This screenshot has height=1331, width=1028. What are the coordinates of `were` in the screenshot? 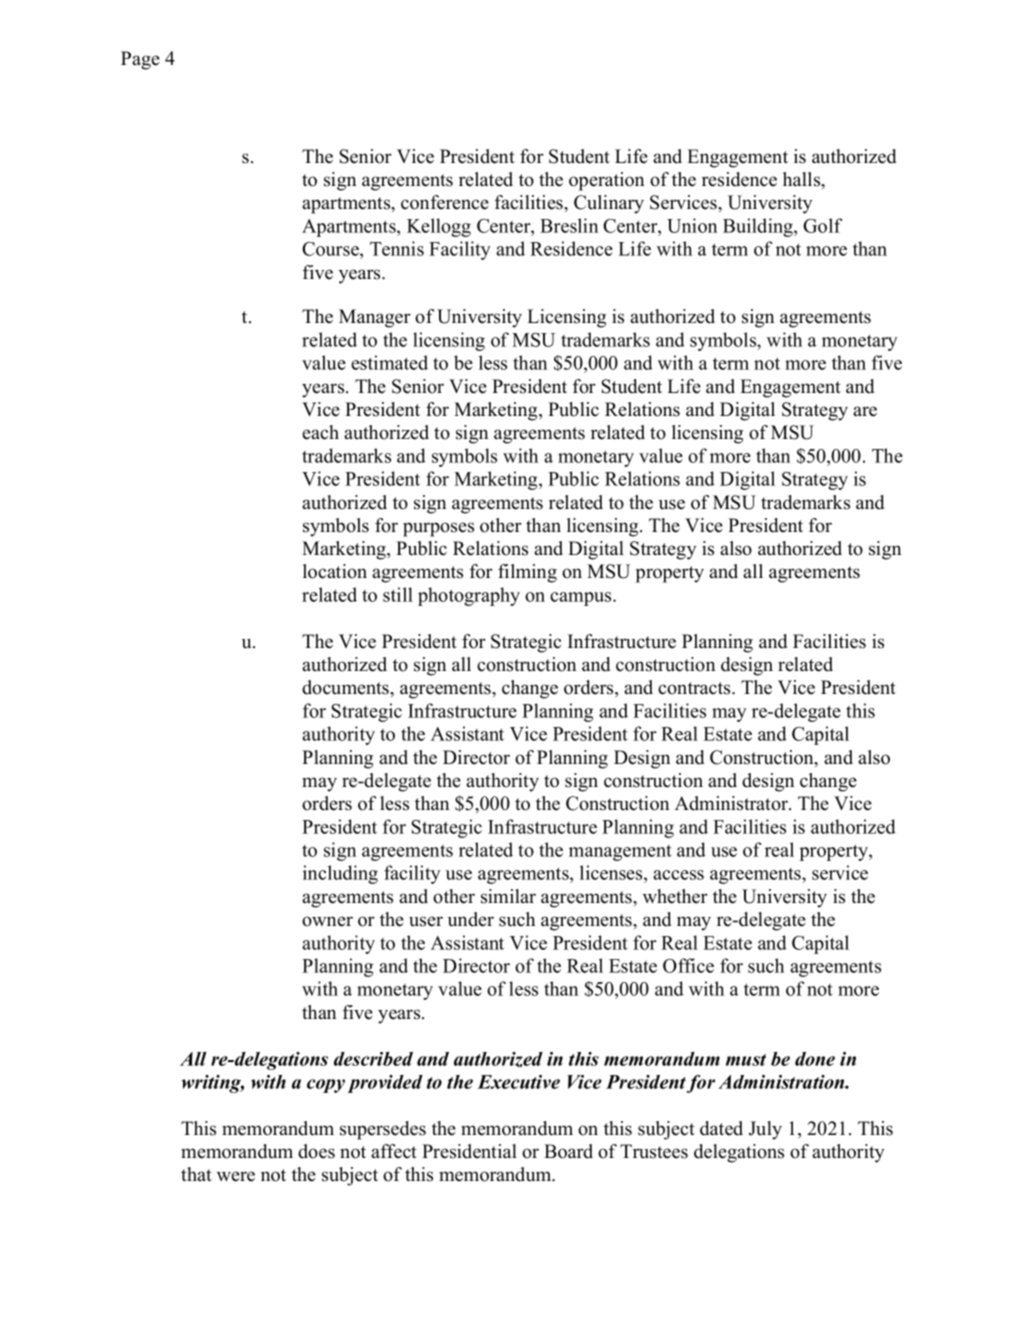 It's located at (236, 1176).
